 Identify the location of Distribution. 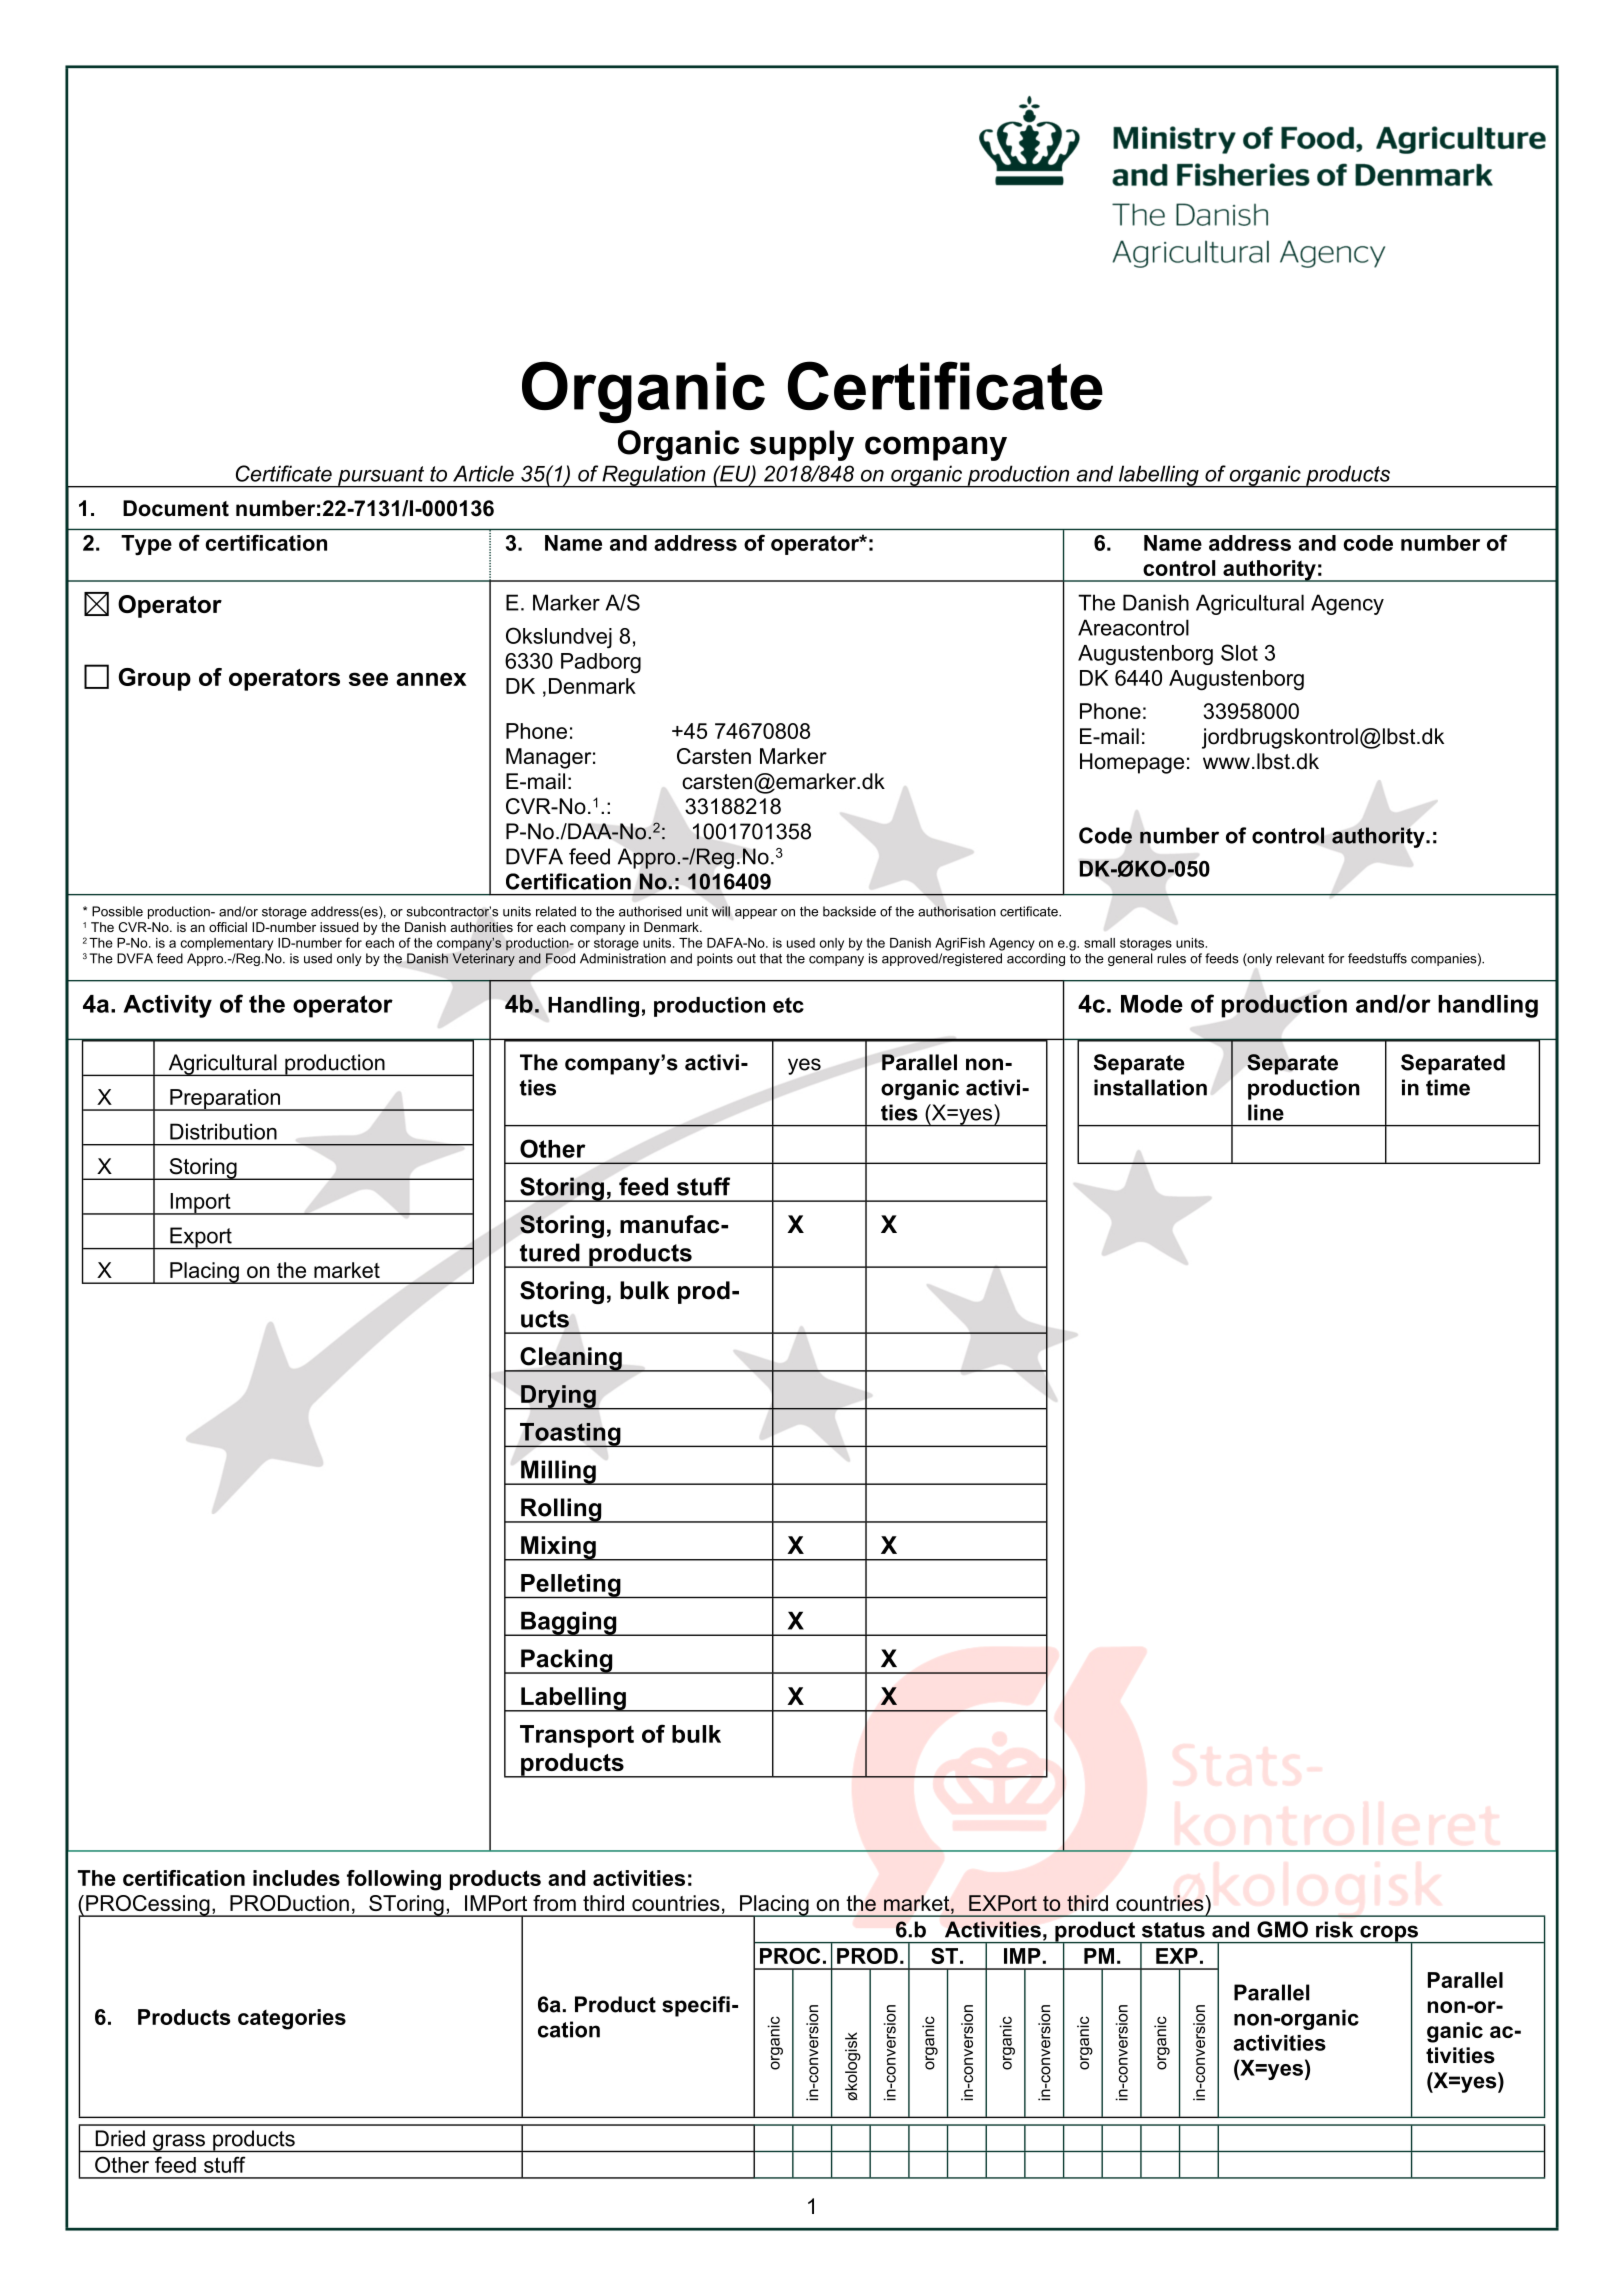
(223, 1131).
